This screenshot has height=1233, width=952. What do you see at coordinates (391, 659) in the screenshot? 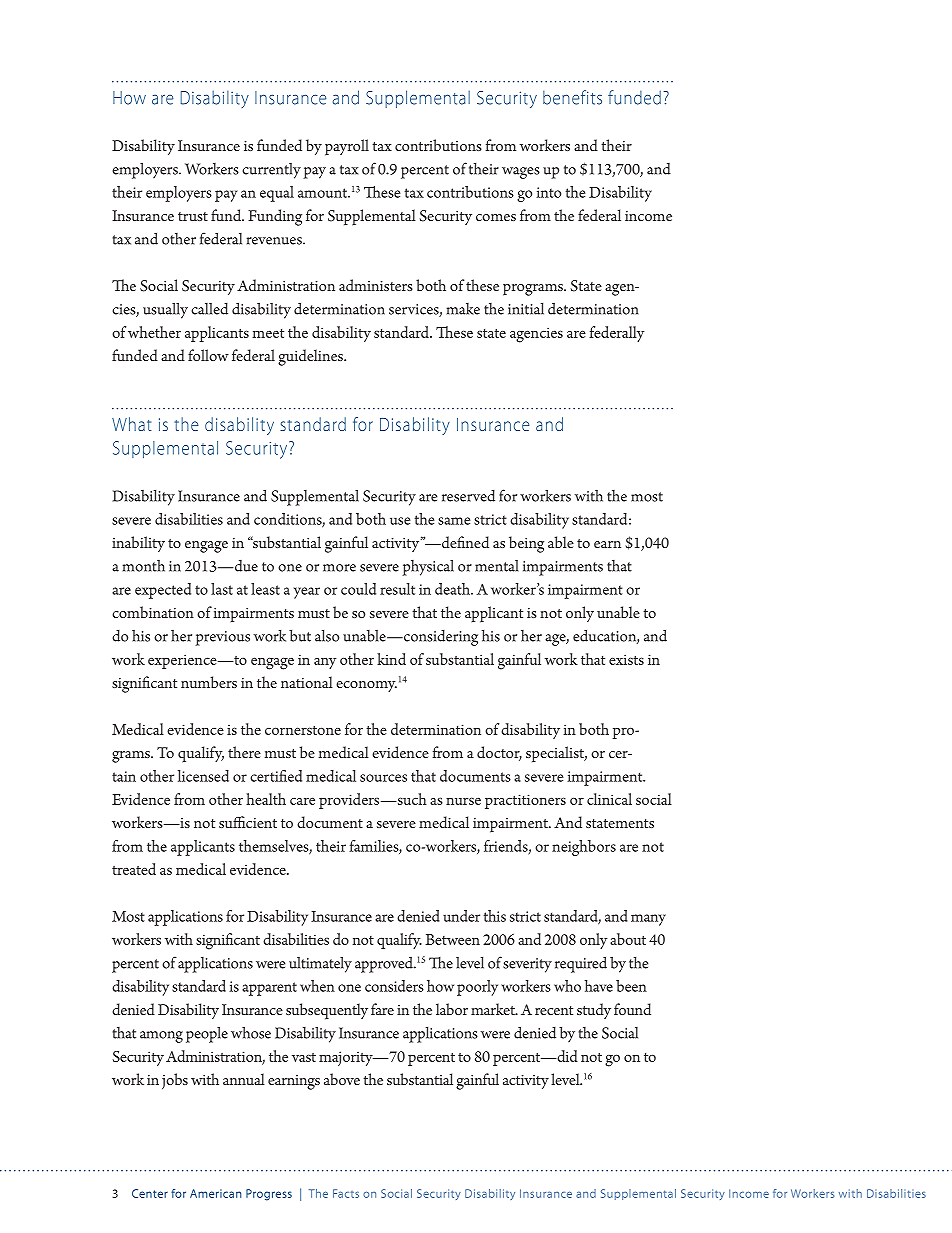
I see `kind` at bounding box center [391, 659].
